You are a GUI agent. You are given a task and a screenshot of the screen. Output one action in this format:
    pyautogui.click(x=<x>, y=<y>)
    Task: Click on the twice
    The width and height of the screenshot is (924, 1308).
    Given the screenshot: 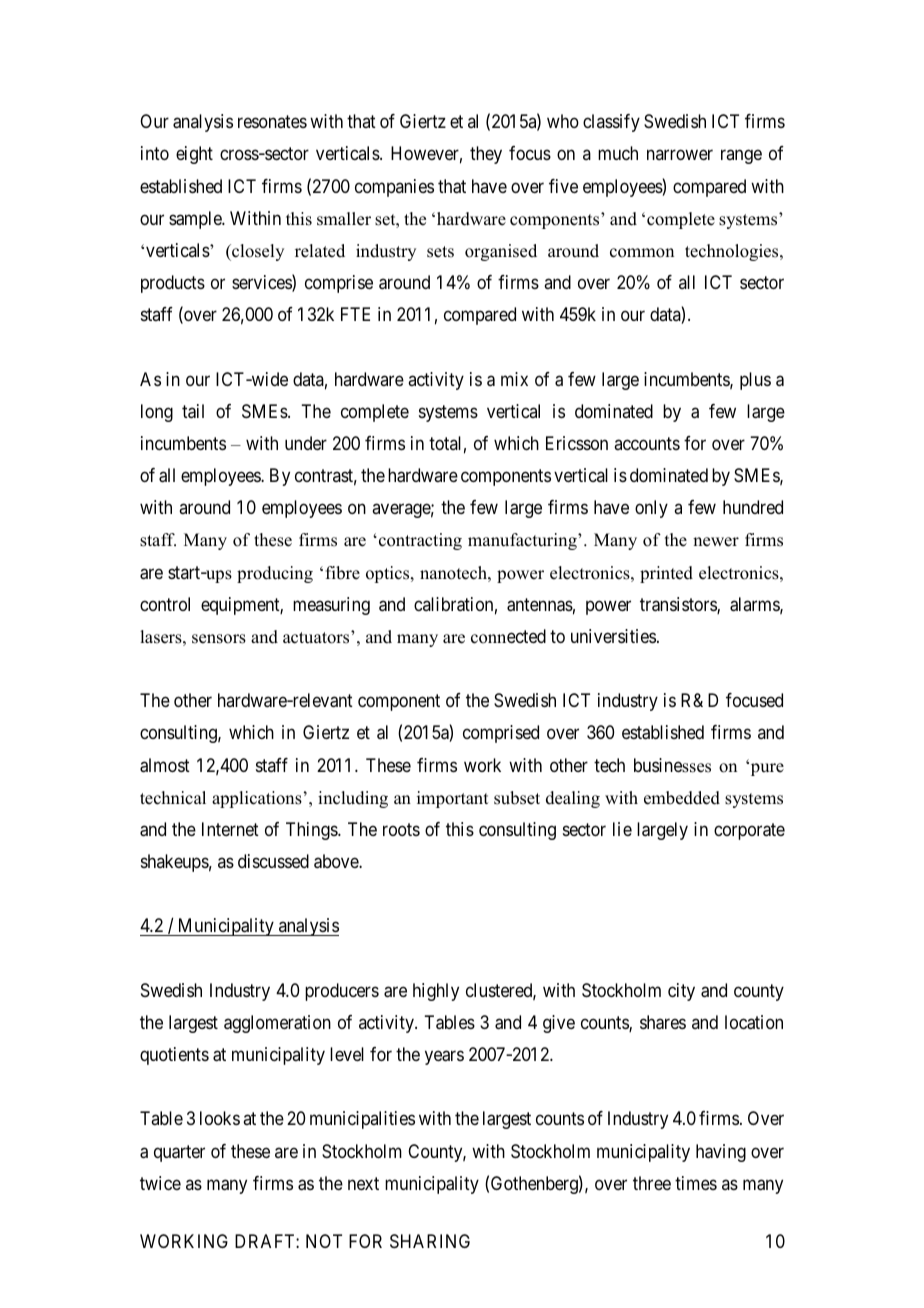 What is the action you would take?
    pyautogui.click(x=160, y=1183)
